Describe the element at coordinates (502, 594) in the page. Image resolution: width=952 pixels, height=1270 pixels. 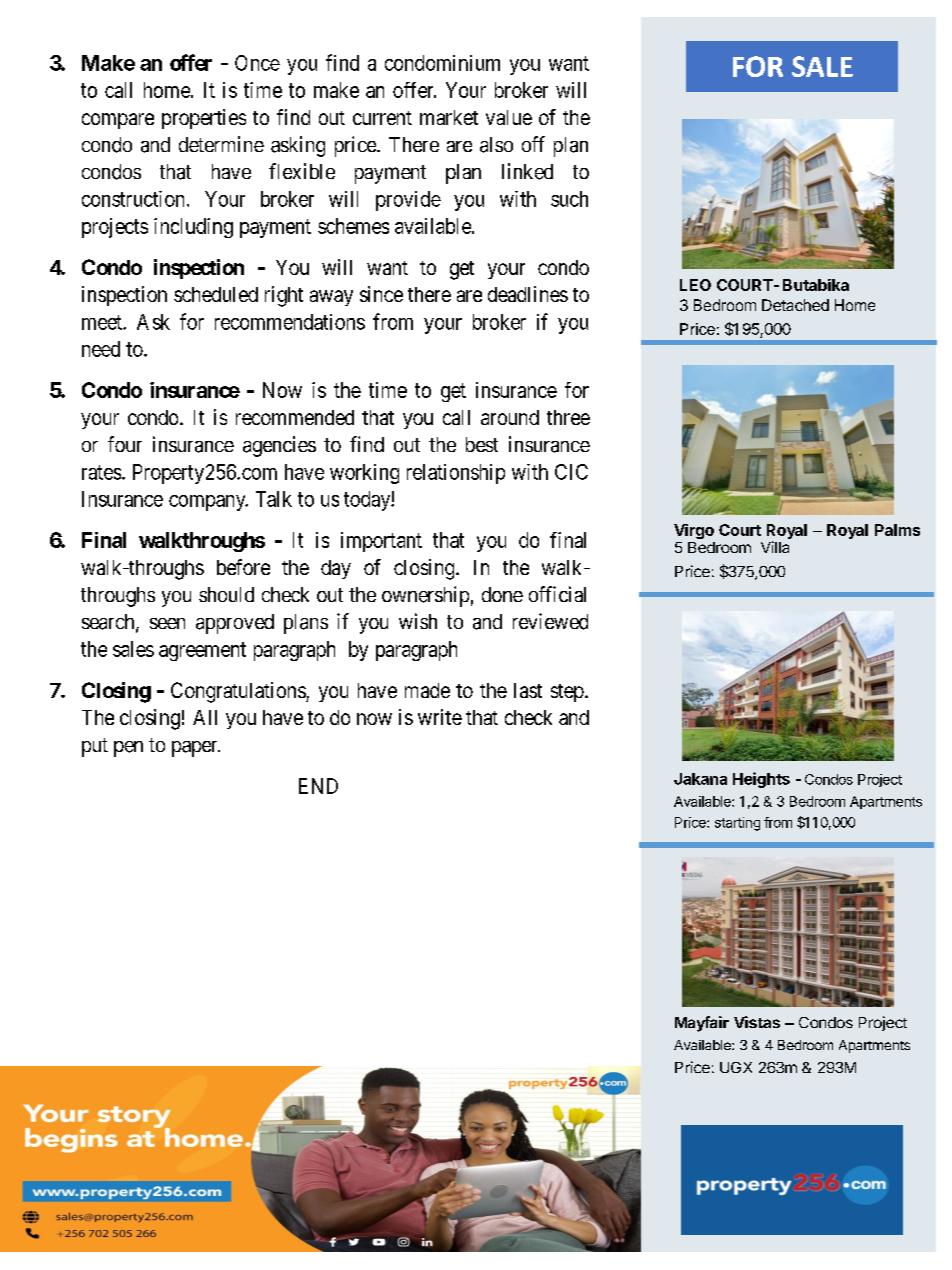
I see `done` at that location.
